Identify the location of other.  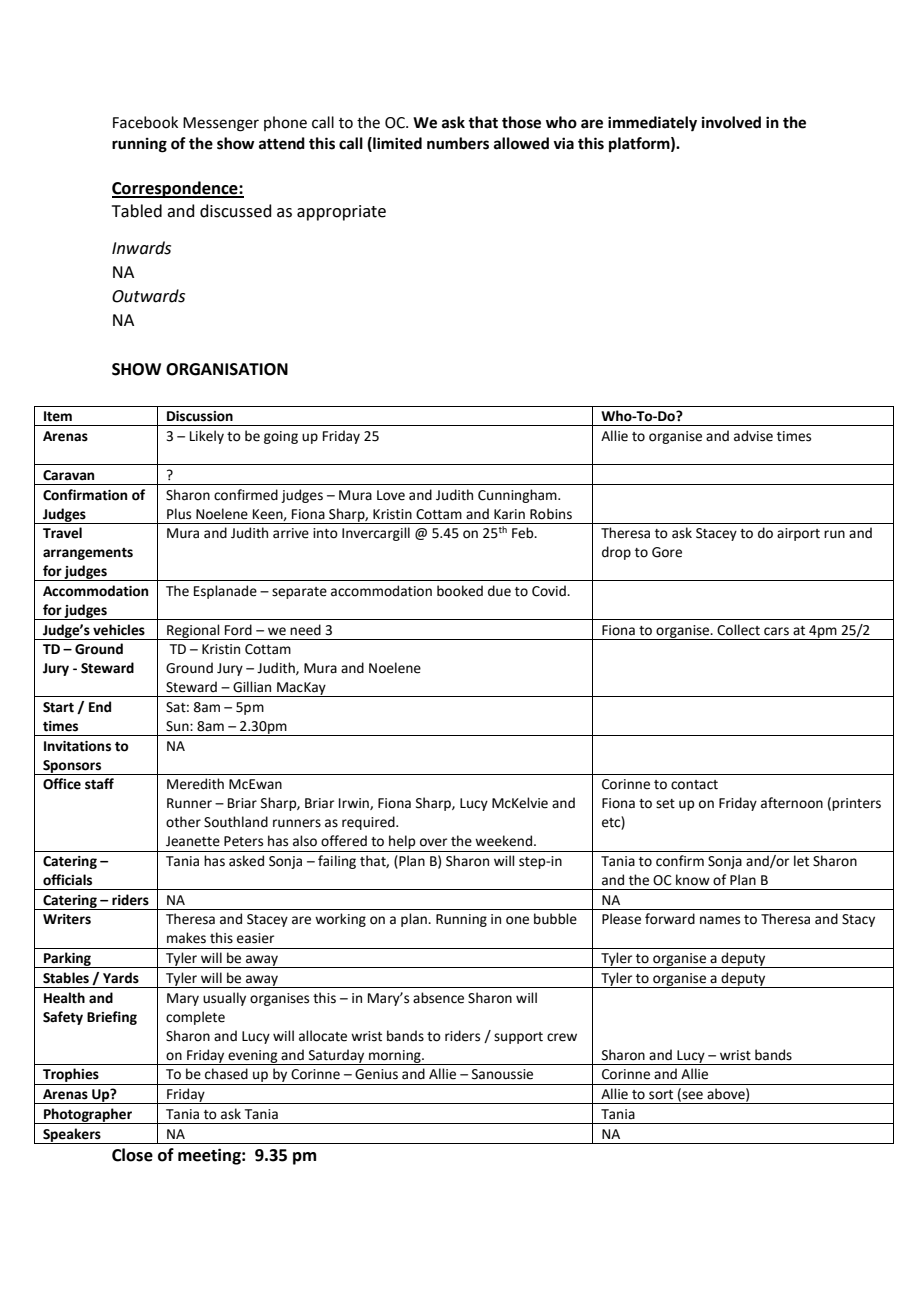
(183, 822).
